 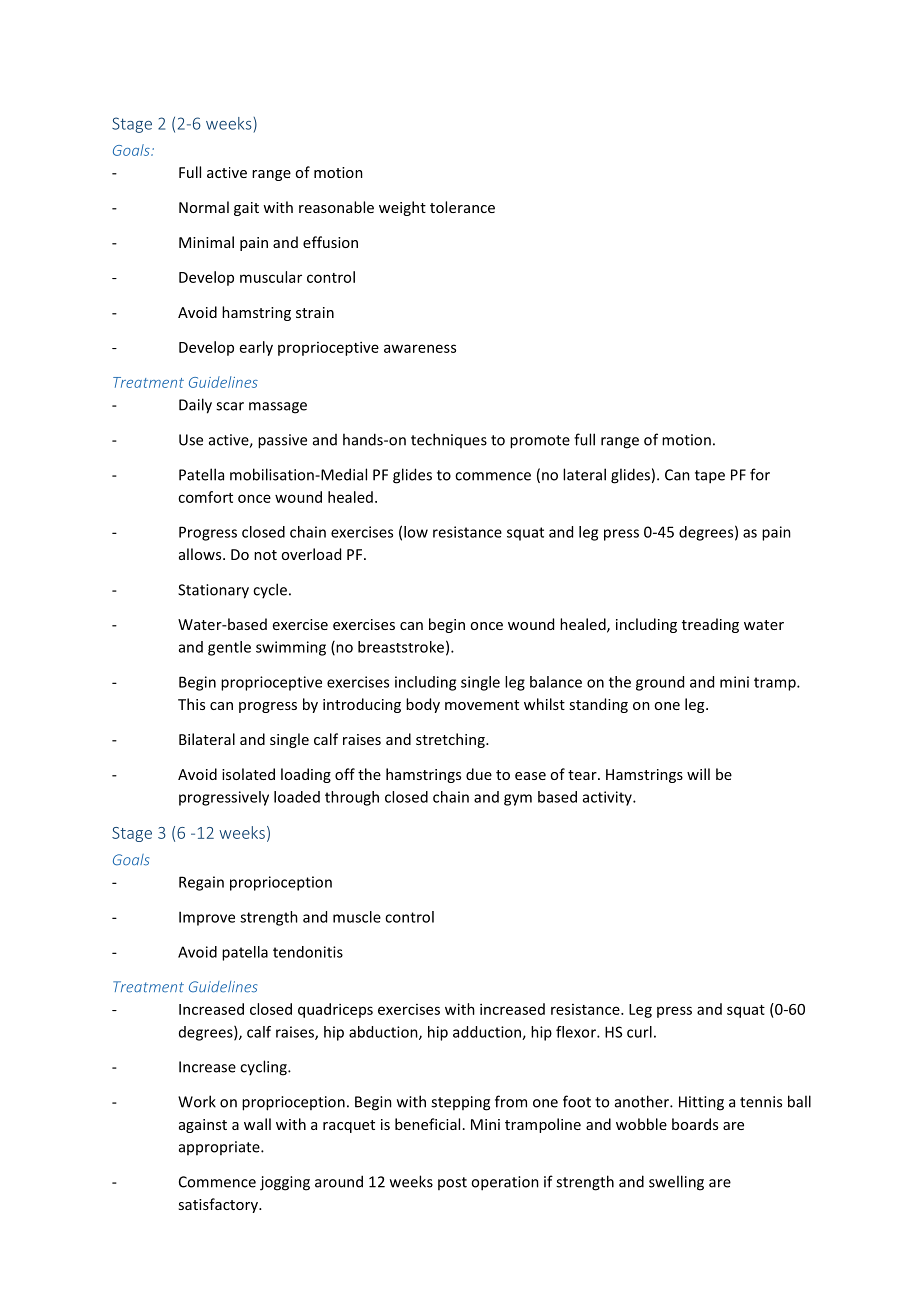 I want to click on treading, so click(x=710, y=625).
